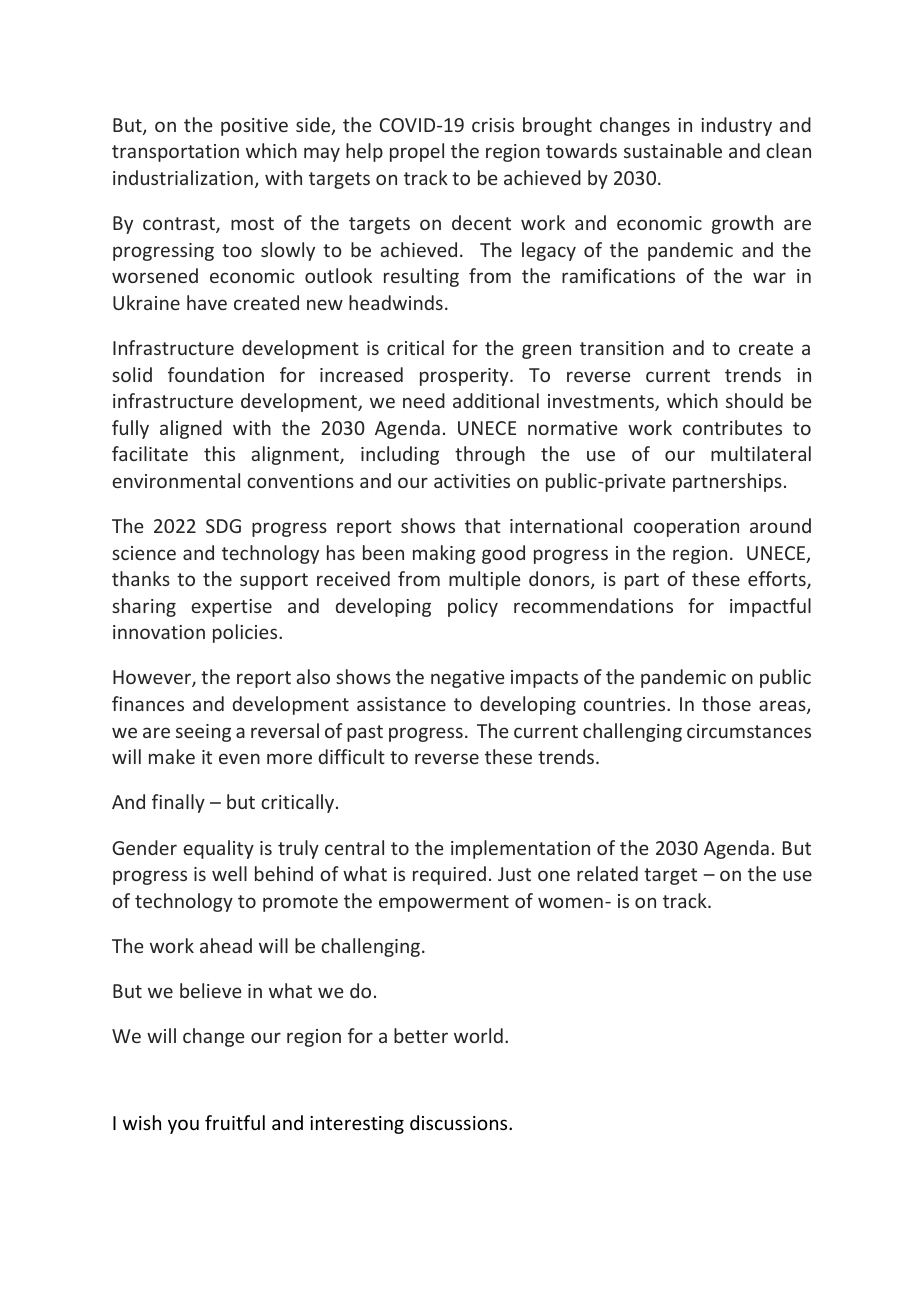  Describe the element at coordinates (478, 1035) in the document. I see `world` at that location.
